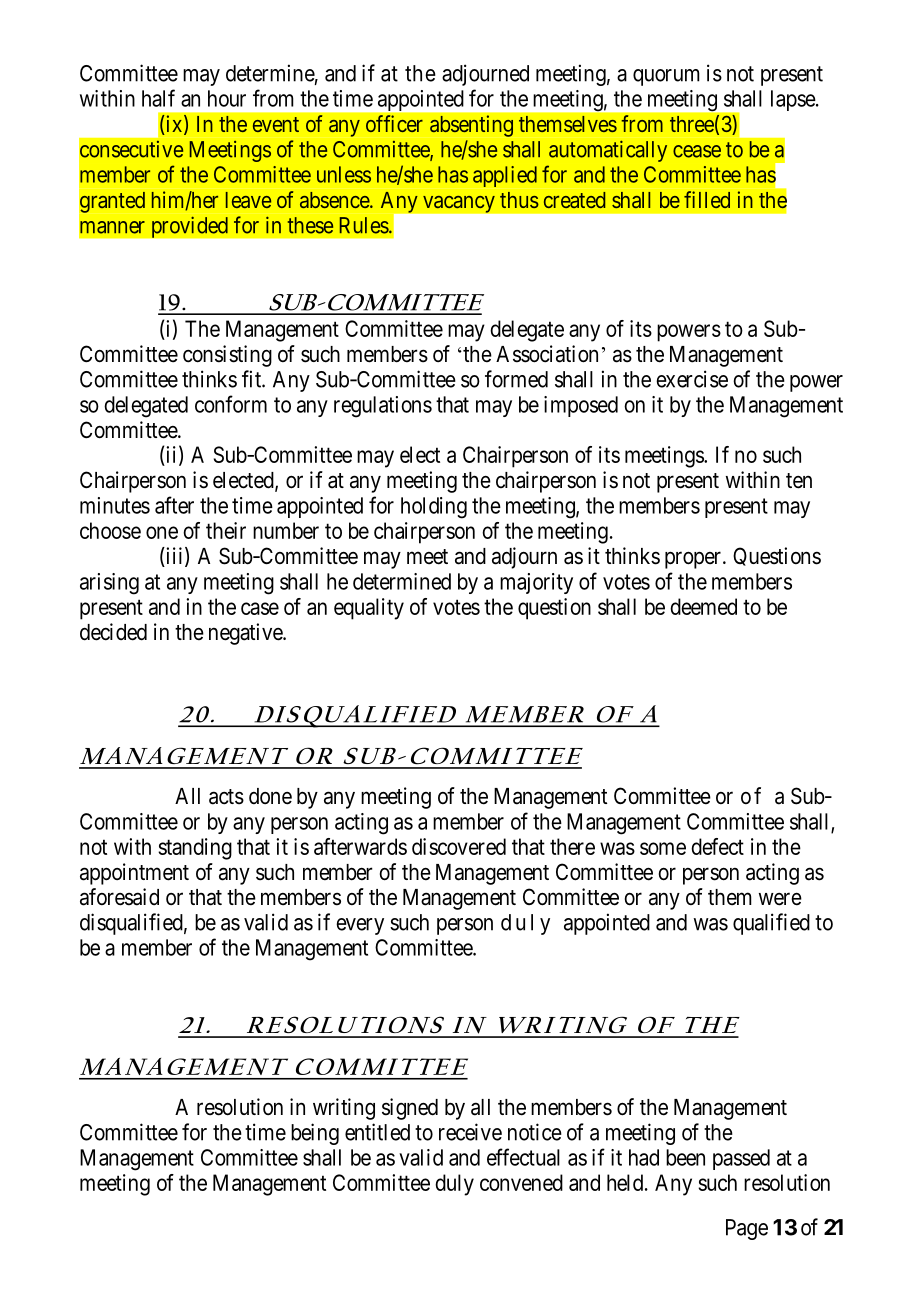  What do you see at coordinates (394, 123) in the document?
I see `officer` at bounding box center [394, 123].
